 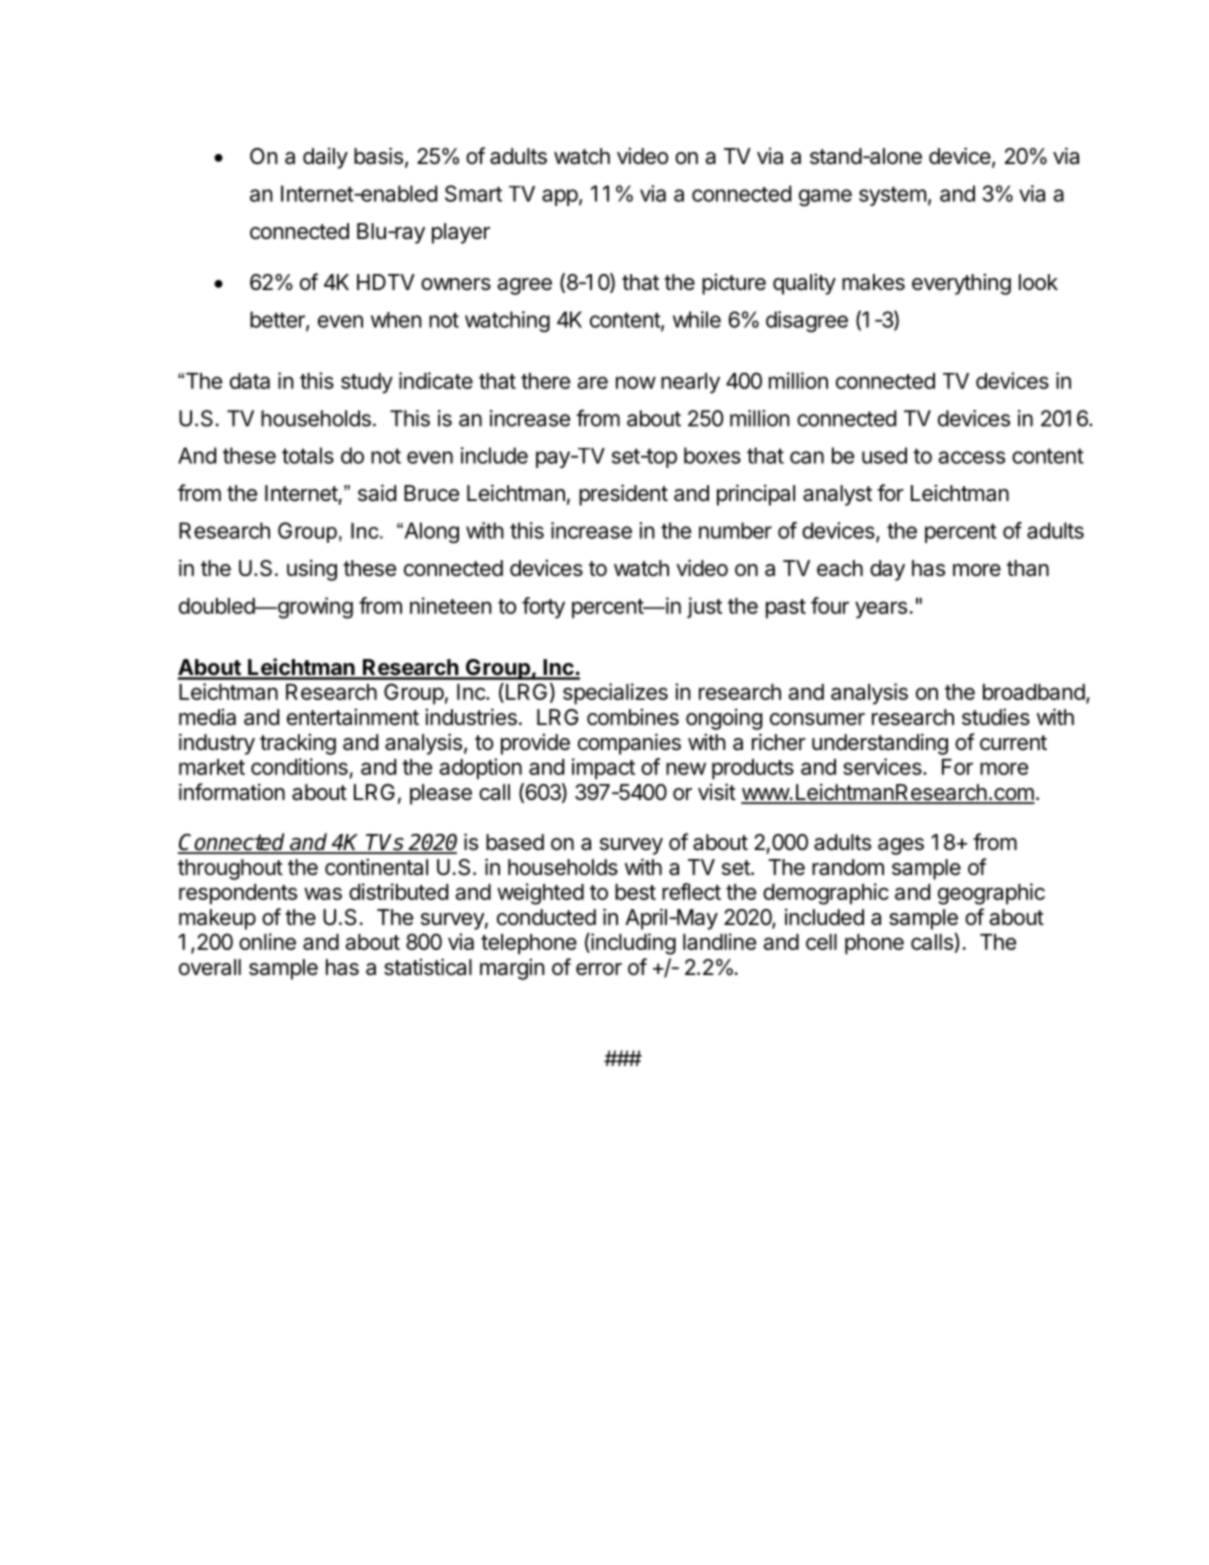 I want to click on geographic, so click(x=991, y=894).
